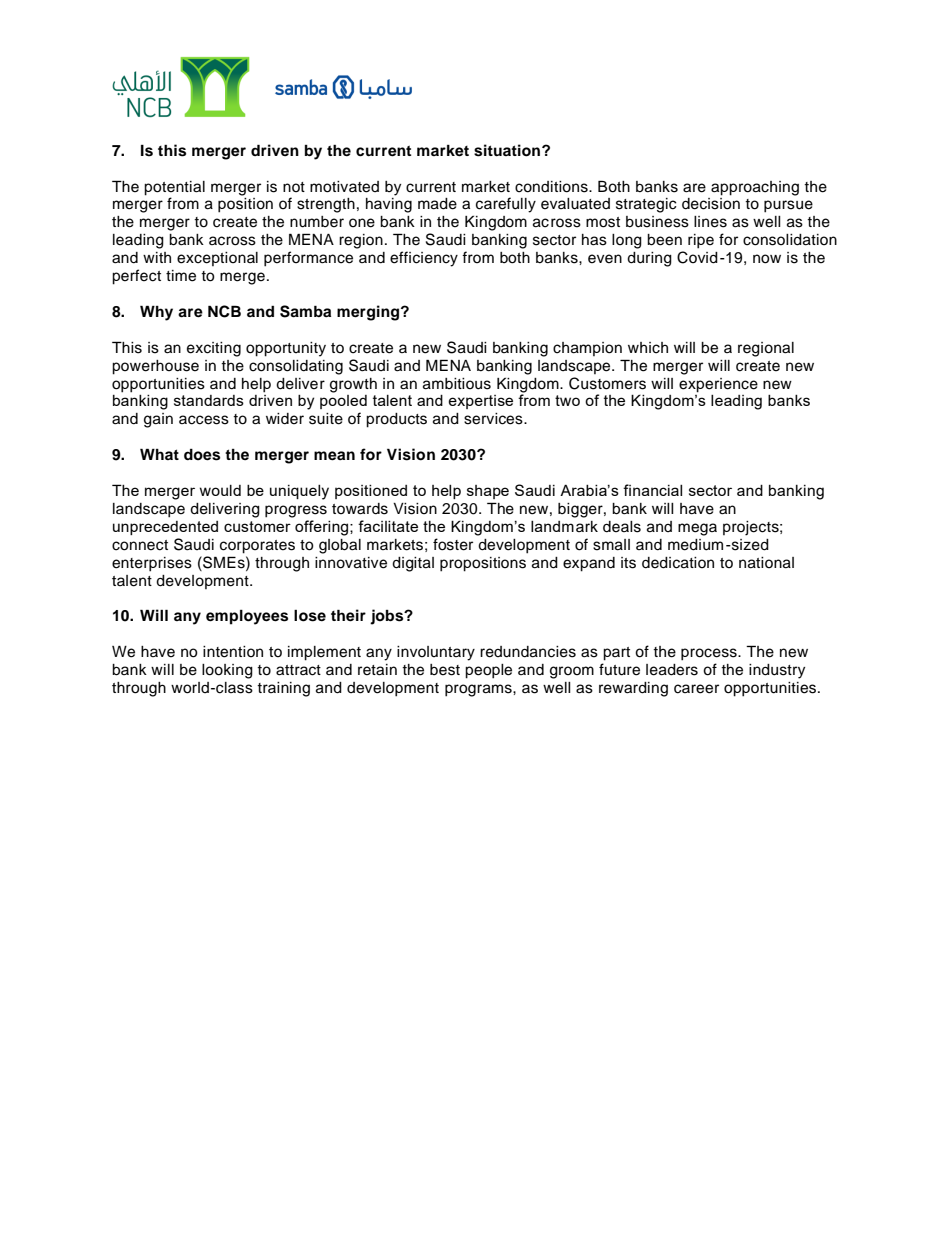 Image resolution: width=952 pixels, height=1233 pixels. What do you see at coordinates (718, 385) in the page?
I see `experience` at bounding box center [718, 385].
